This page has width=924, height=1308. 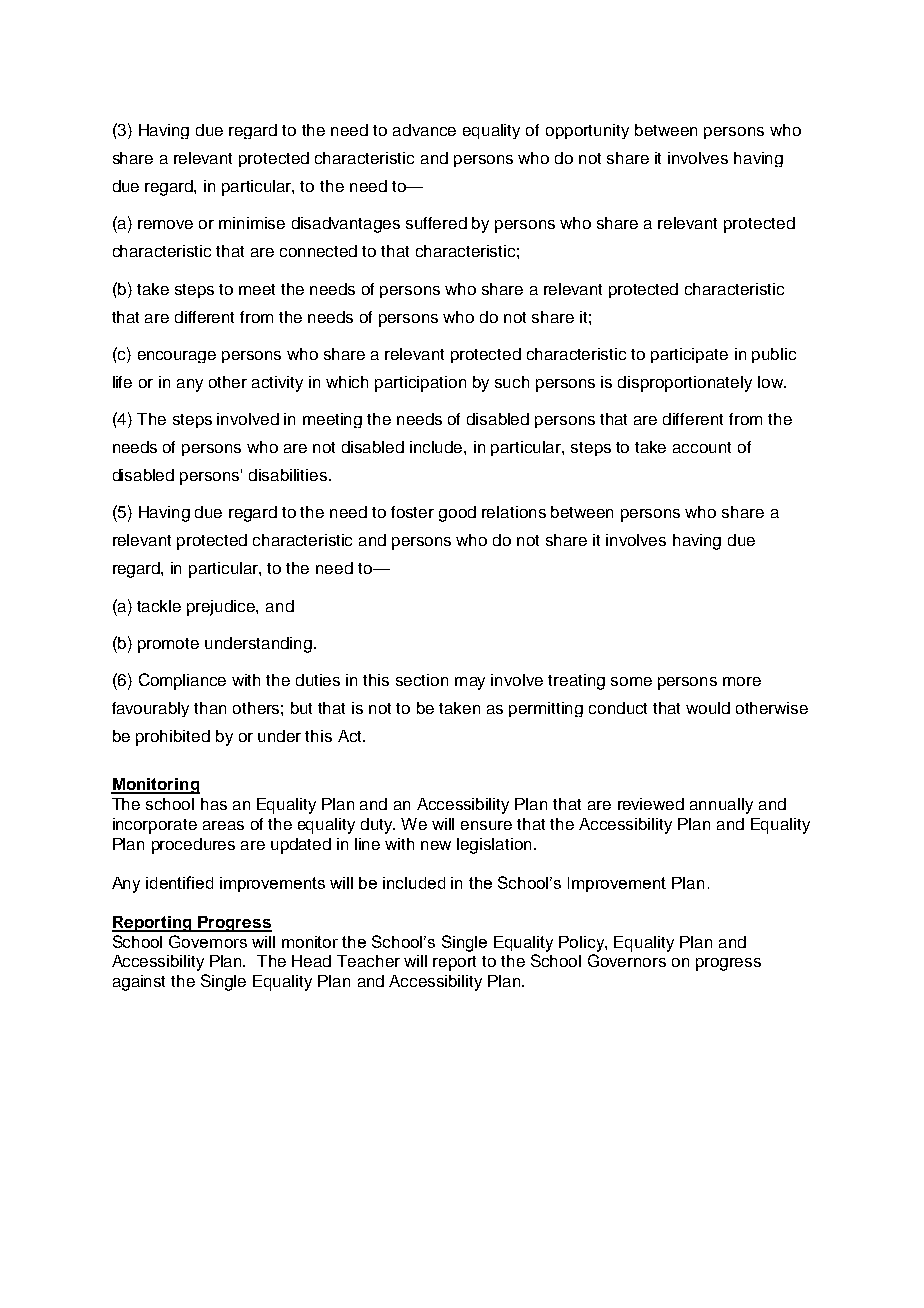 What do you see at coordinates (139, 983) in the page?
I see `against` at bounding box center [139, 983].
